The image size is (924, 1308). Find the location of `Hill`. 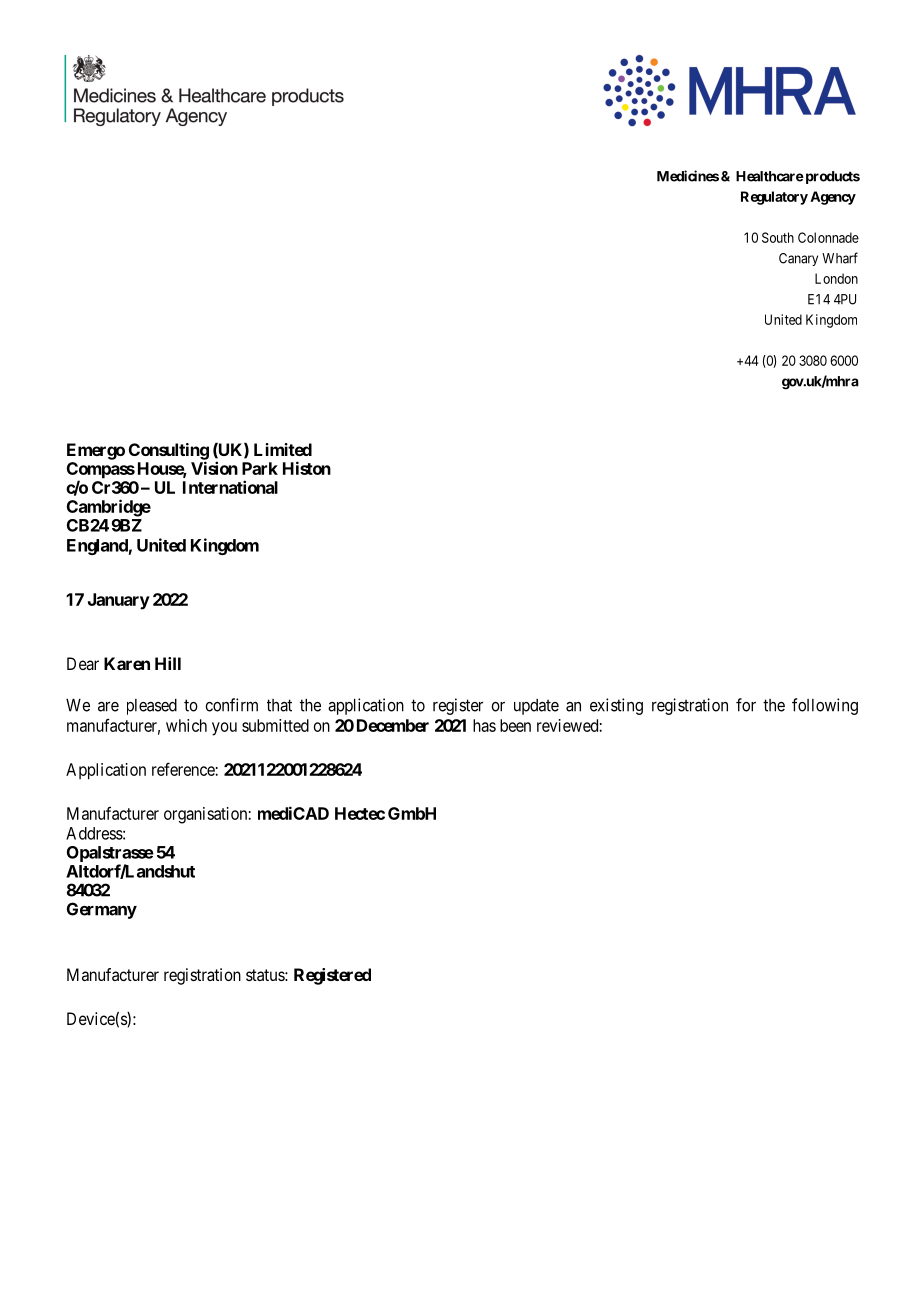

Hill is located at coordinates (168, 663).
